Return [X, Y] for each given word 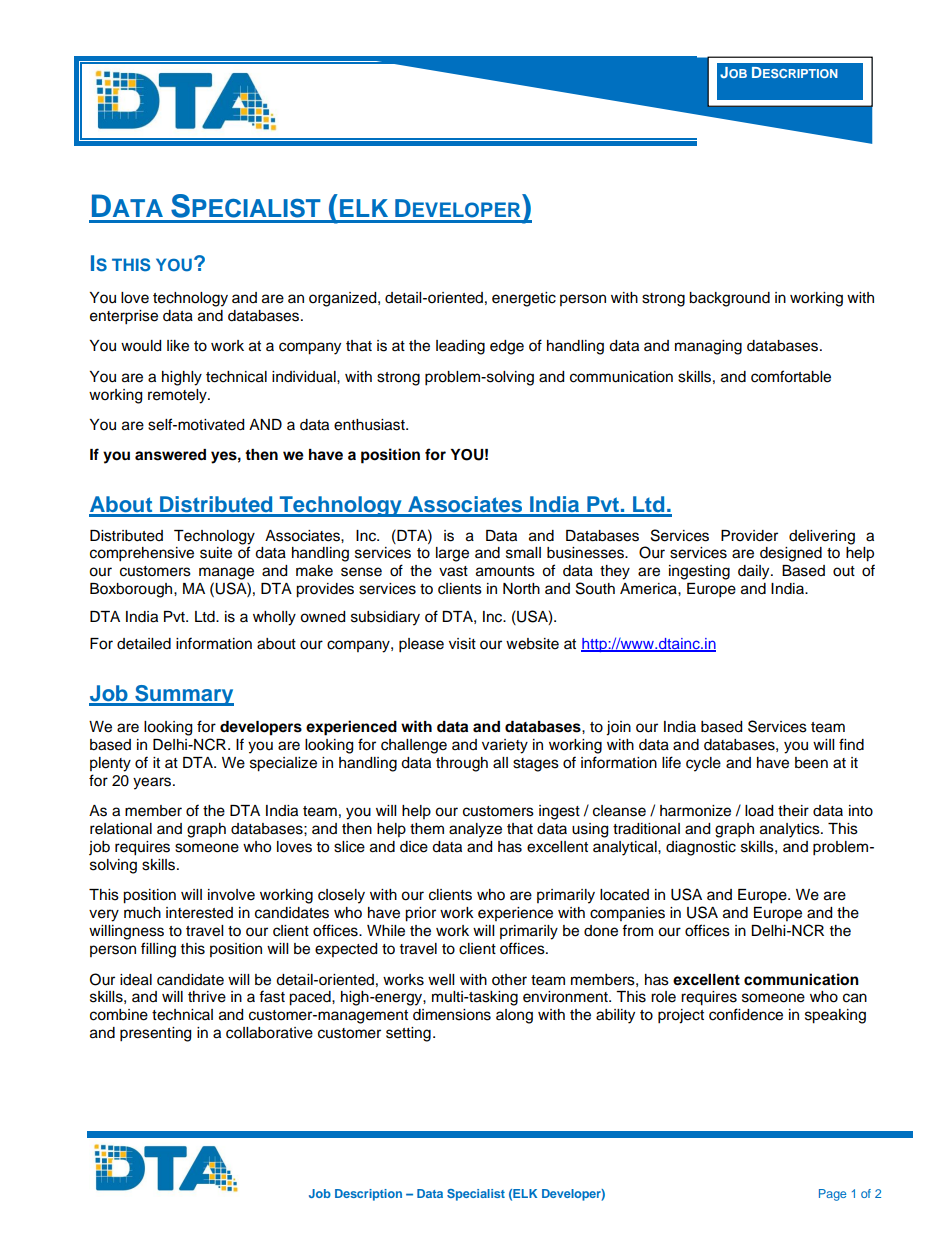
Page [832, 1195]
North [521, 589]
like [178, 346]
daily [755, 572]
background [729, 299]
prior [420, 914]
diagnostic [701, 848]
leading [460, 347]
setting [408, 1034]
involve [231, 895]
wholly [274, 618]
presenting [155, 1034]
